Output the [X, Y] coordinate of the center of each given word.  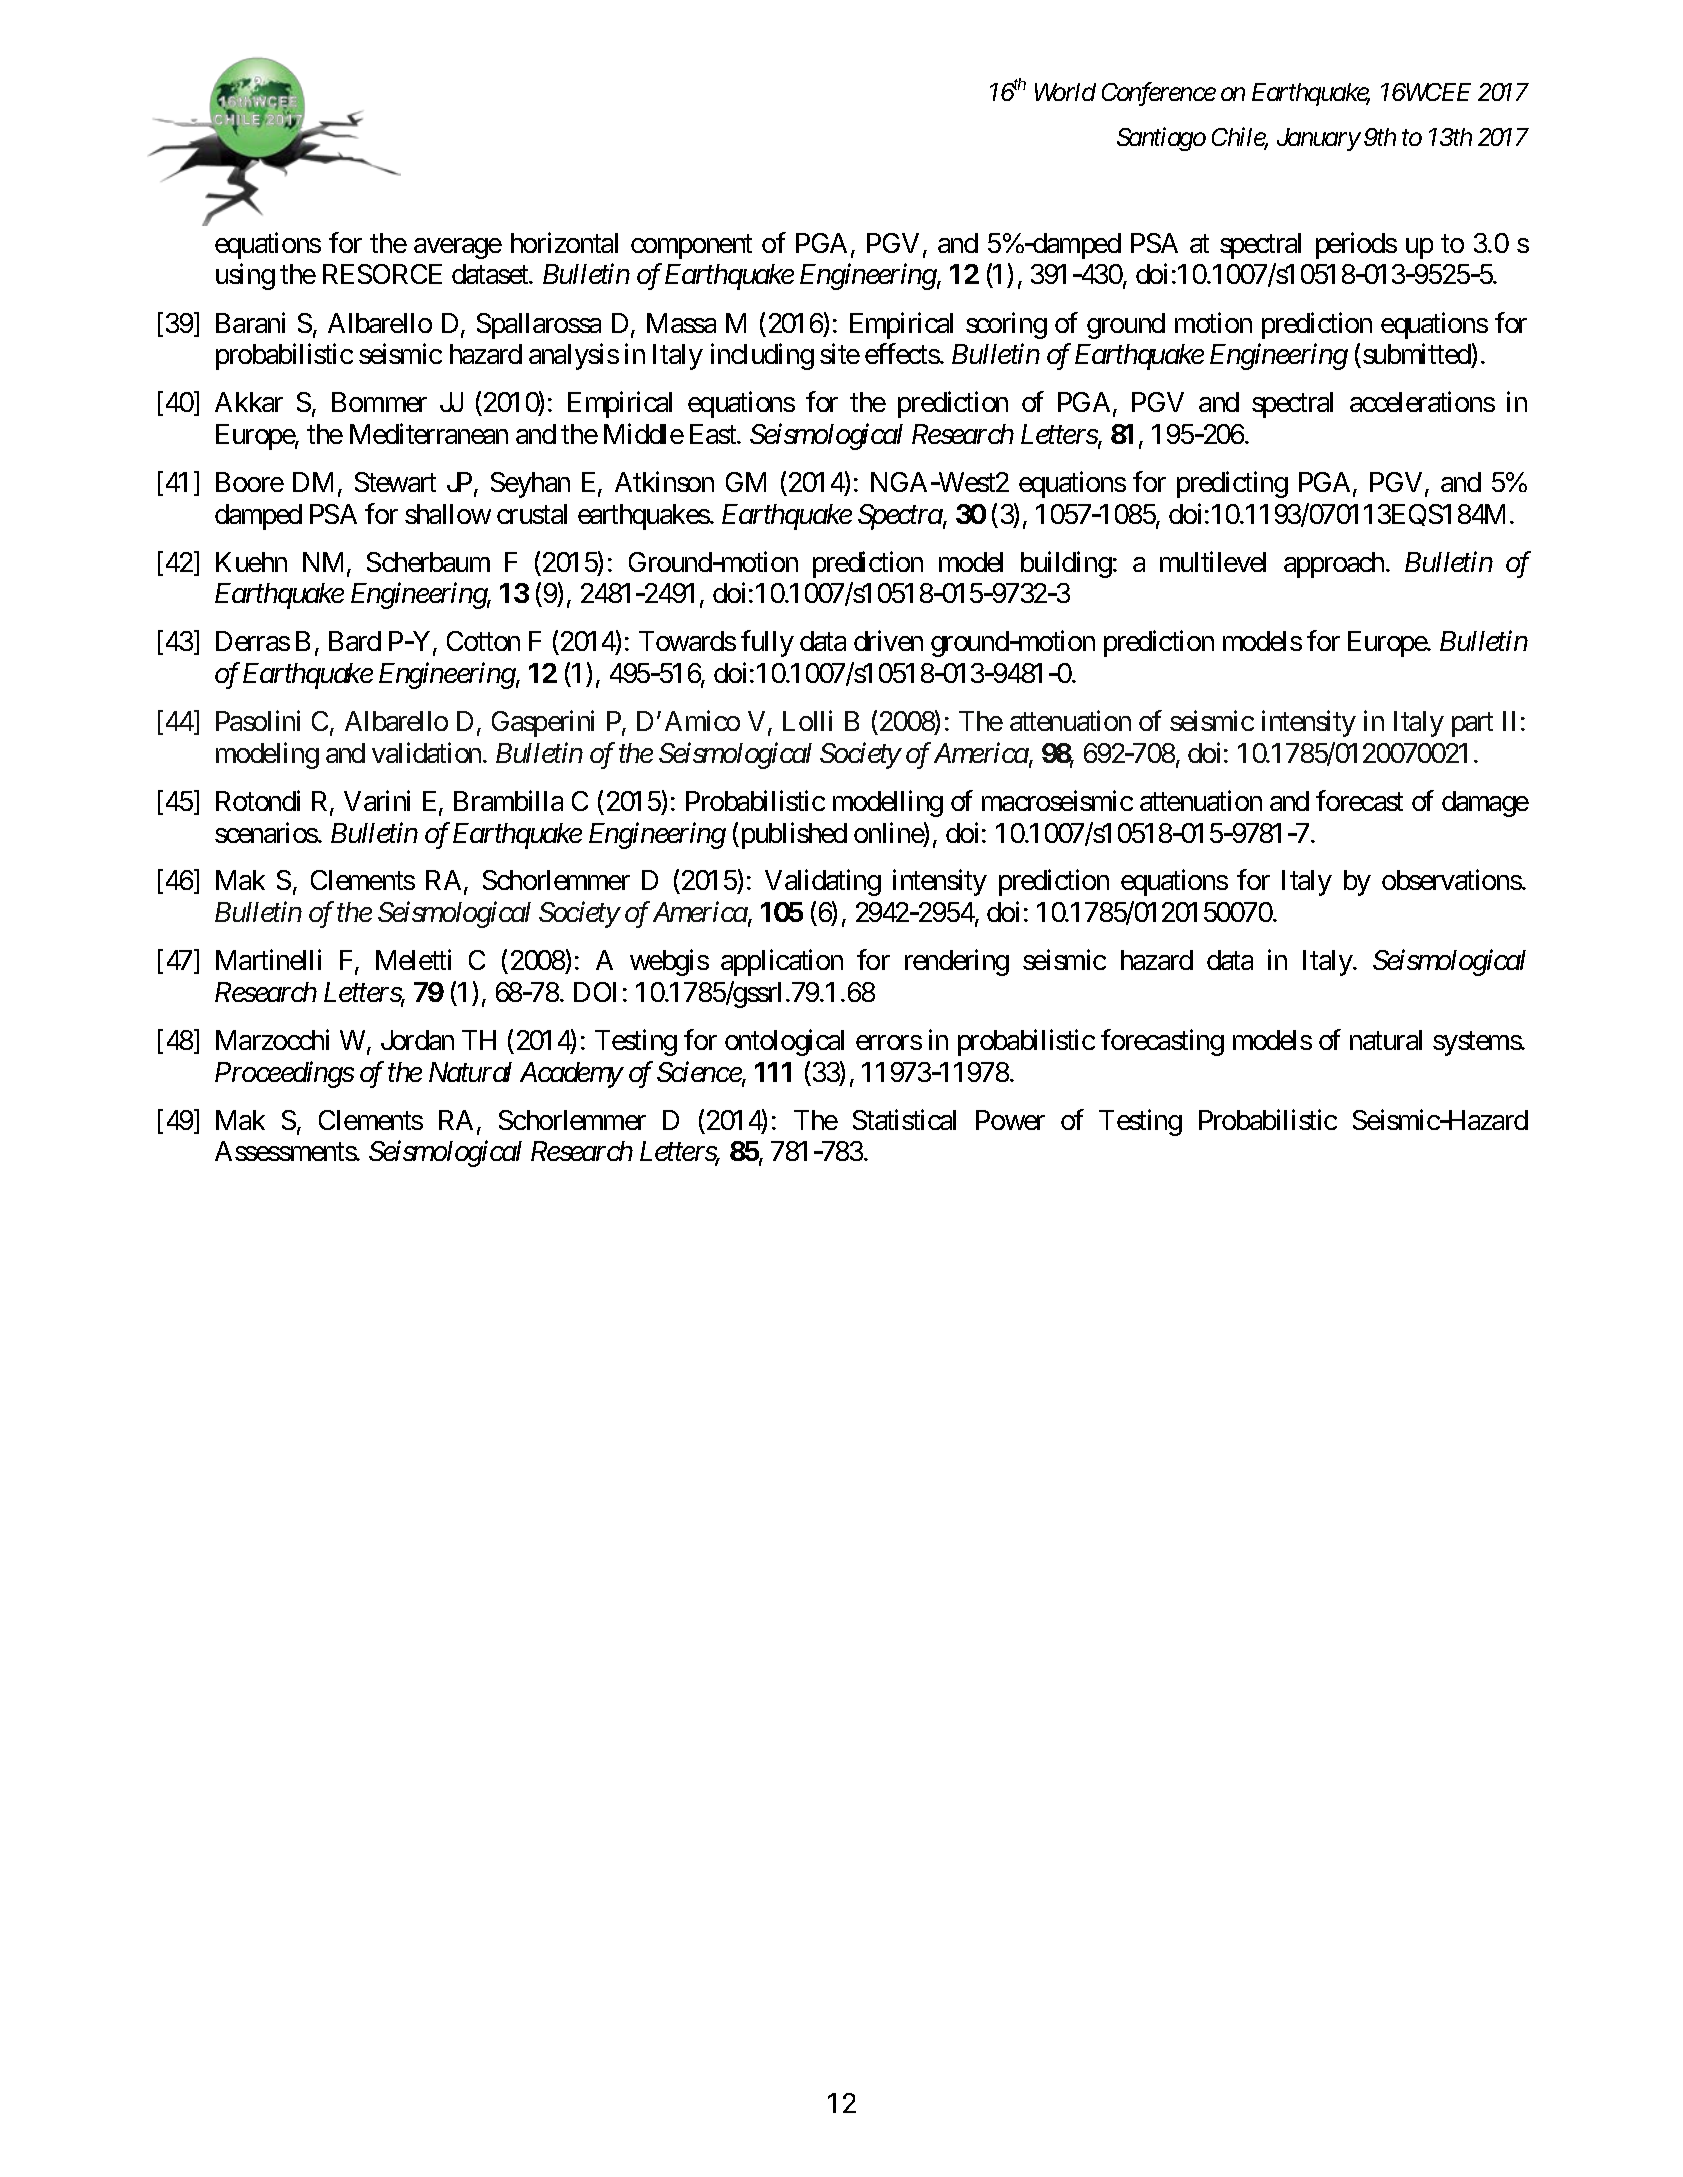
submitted [1417, 356]
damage [1485, 804]
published [792, 835]
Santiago [1161, 139]
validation [428, 752]
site [840, 354]
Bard [355, 641]
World [1065, 92]
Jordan [417, 1040]
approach [1335, 565]
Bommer [379, 402]
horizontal [564, 242]
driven [888, 641]
